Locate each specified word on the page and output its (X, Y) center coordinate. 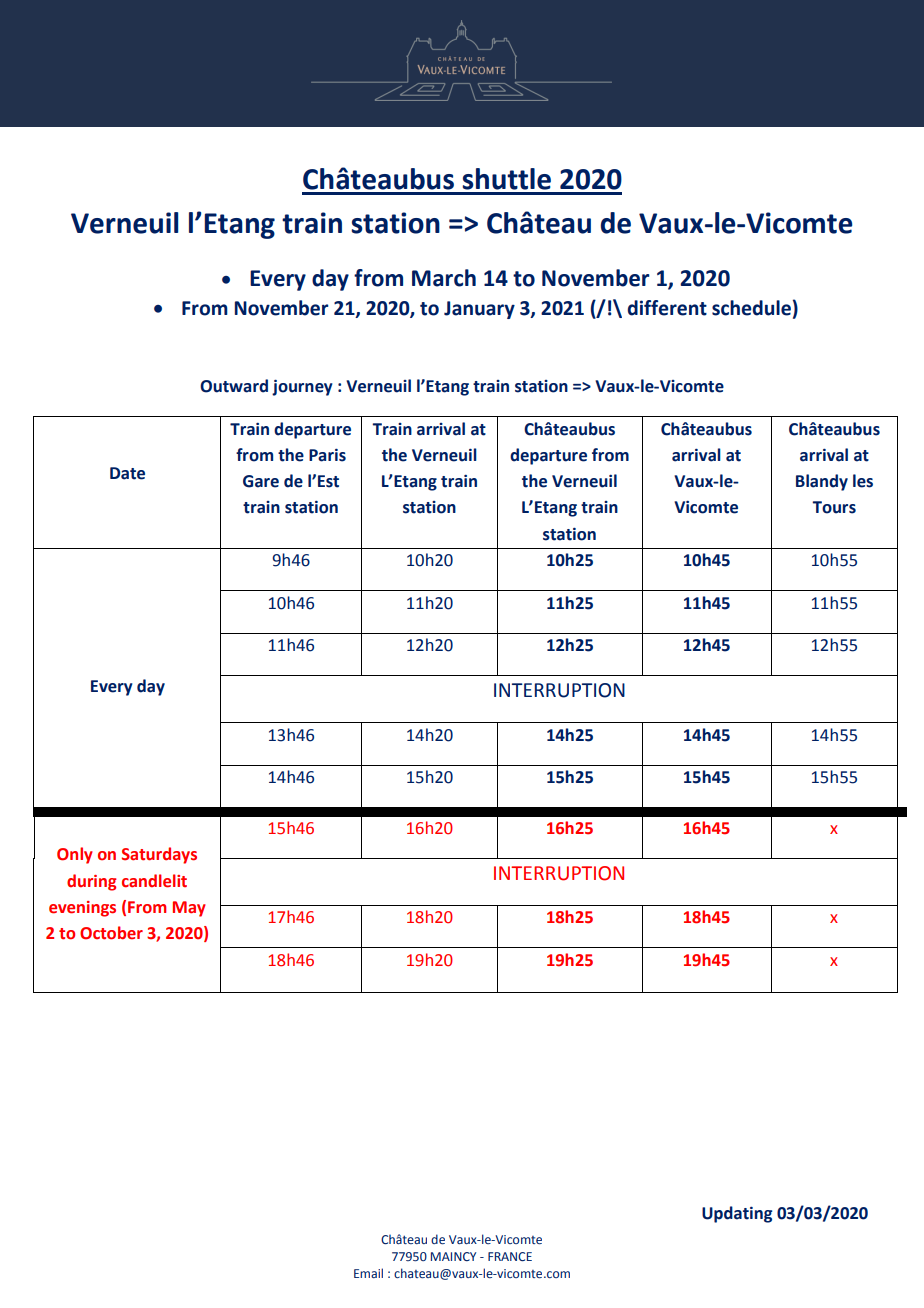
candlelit (154, 881)
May (189, 909)
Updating (737, 1214)
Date (127, 473)
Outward (234, 386)
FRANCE (510, 1256)
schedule (751, 308)
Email (368, 1273)
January (479, 310)
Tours (834, 507)
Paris (327, 455)
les (863, 481)
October (111, 933)
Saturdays (159, 855)
